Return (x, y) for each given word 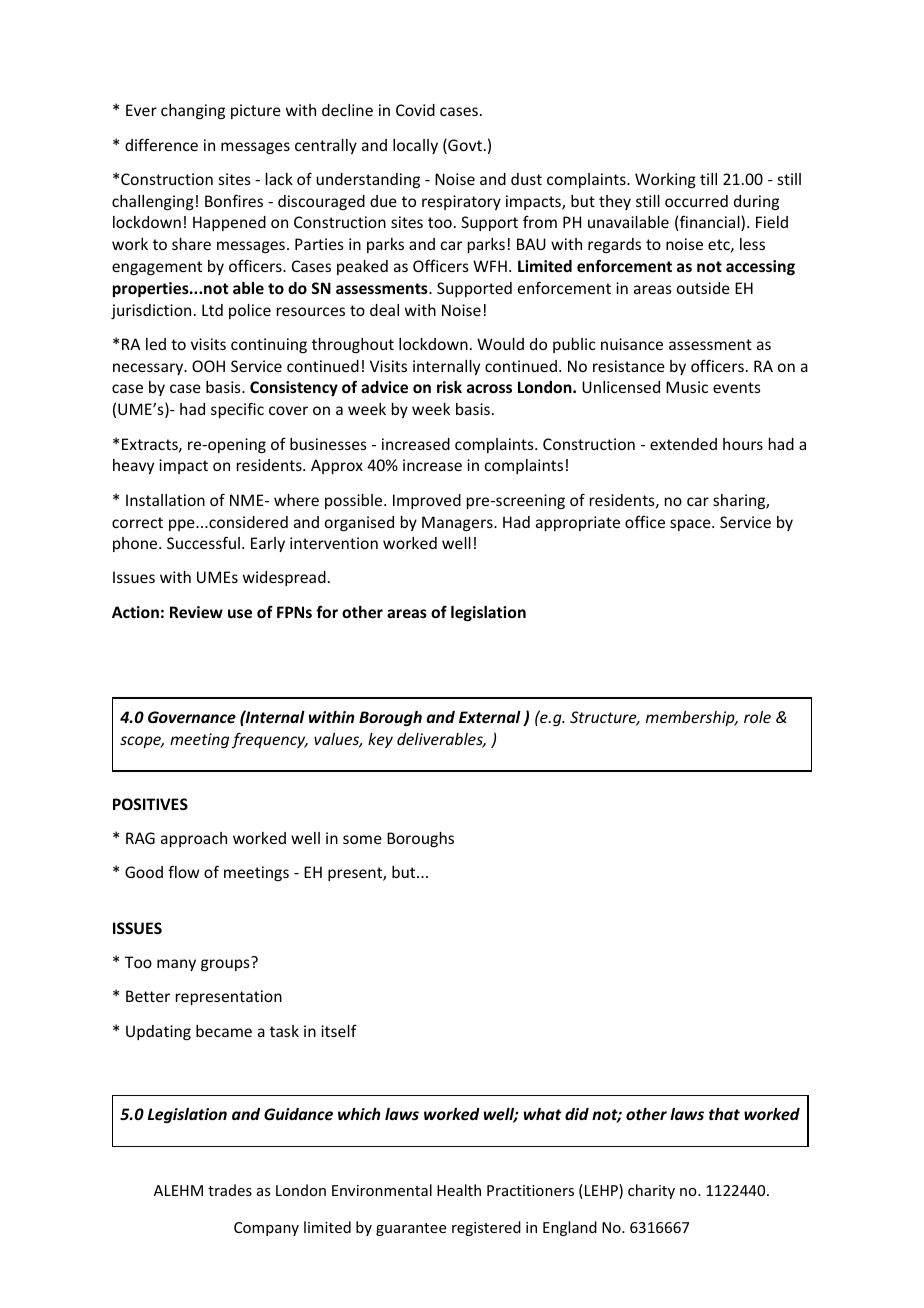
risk (449, 387)
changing (193, 111)
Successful (203, 542)
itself (339, 1031)
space (691, 525)
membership (691, 718)
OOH (208, 366)
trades (230, 1190)
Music (687, 387)
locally (415, 146)
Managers (458, 523)
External (490, 717)
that (724, 1114)
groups (225, 965)
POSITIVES (150, 804)
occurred (696, 201)
